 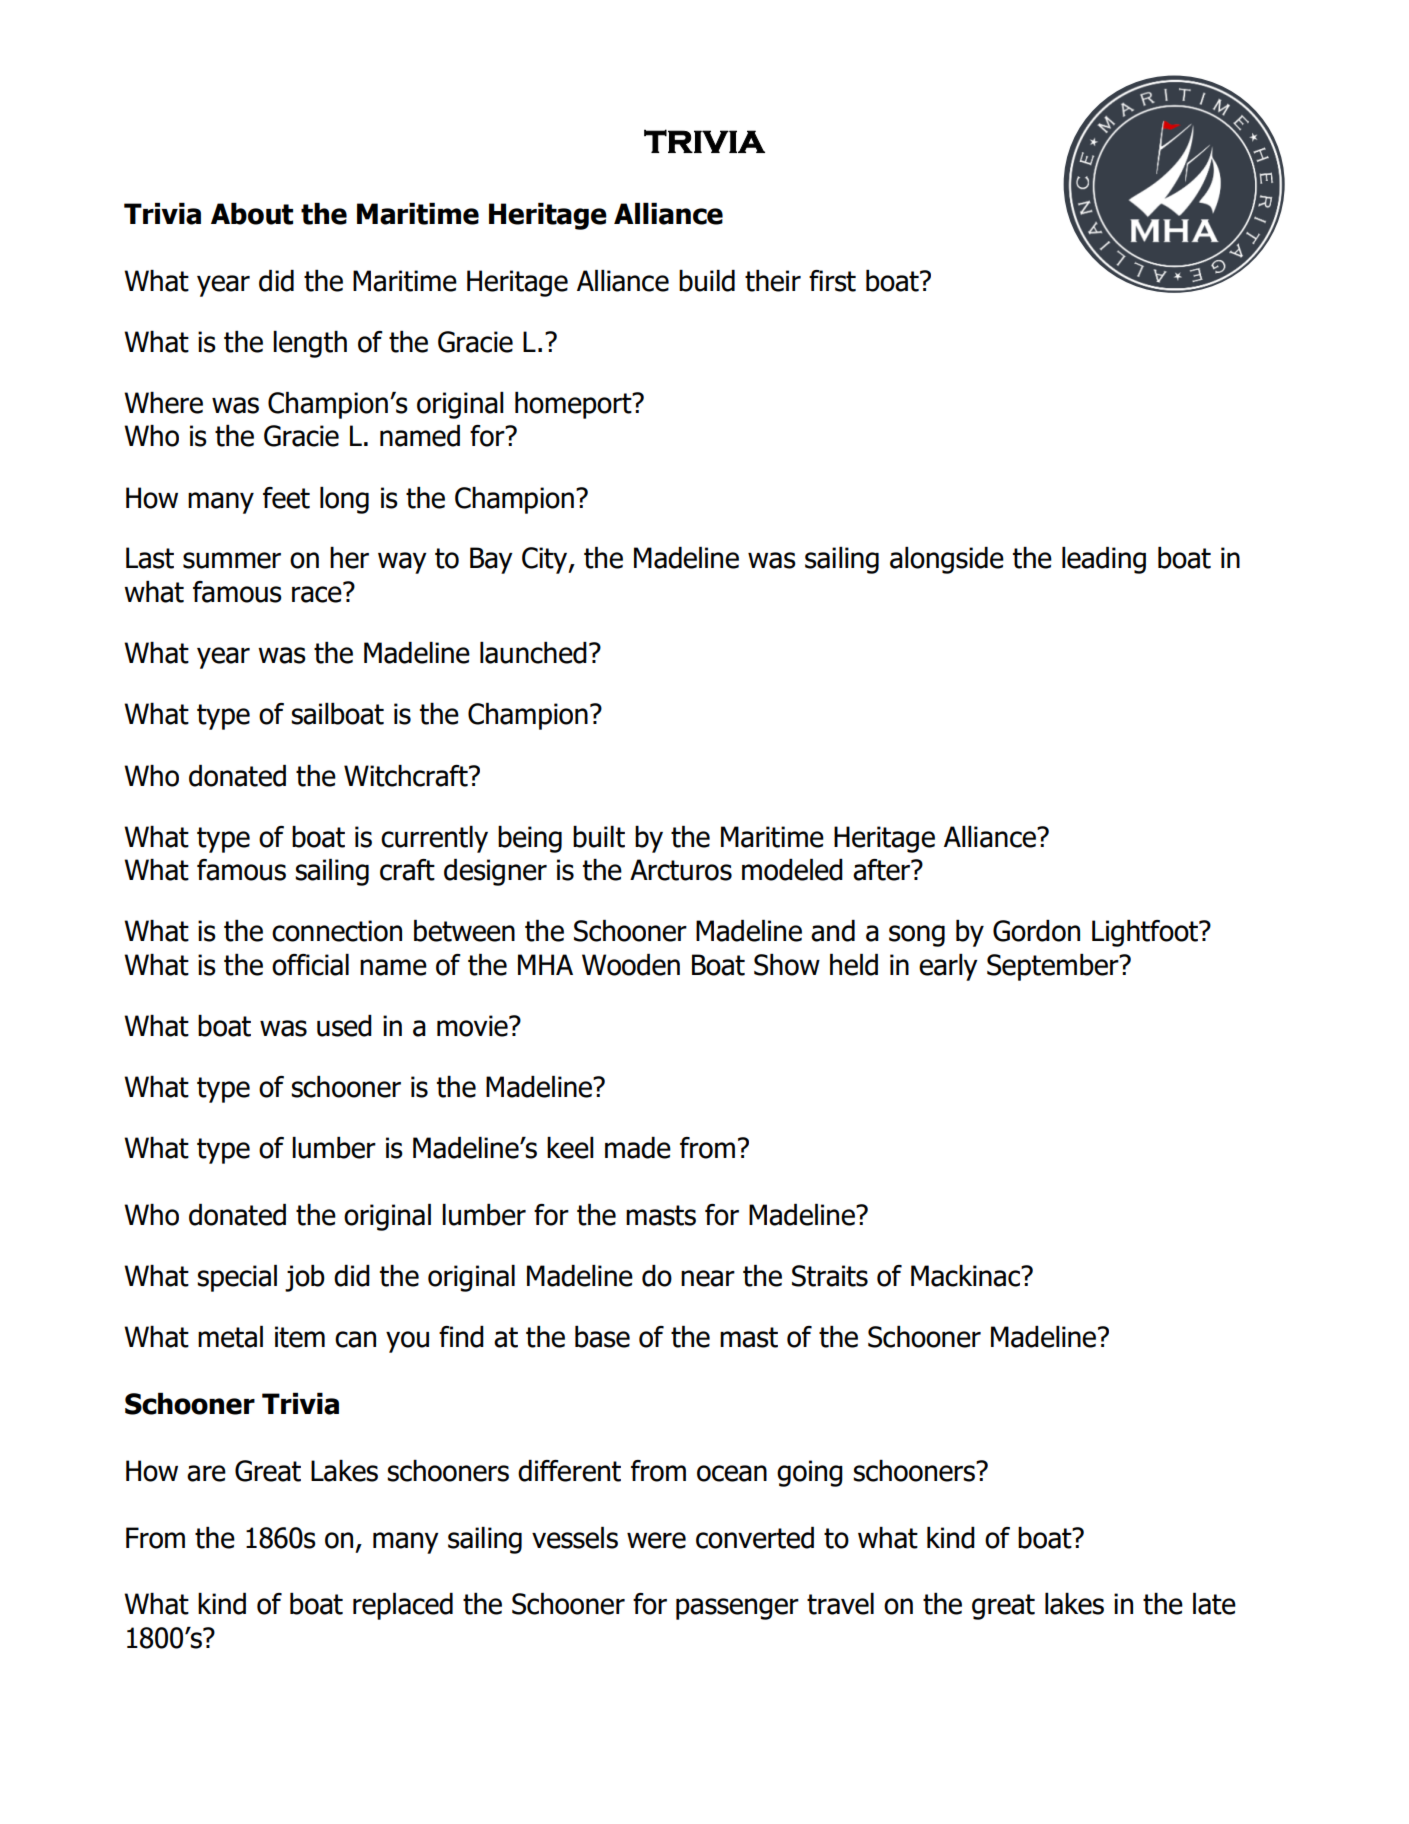 What do you see at coordinates (707, 281) in the document?
I see `build` at bounding box center [707, 281].
